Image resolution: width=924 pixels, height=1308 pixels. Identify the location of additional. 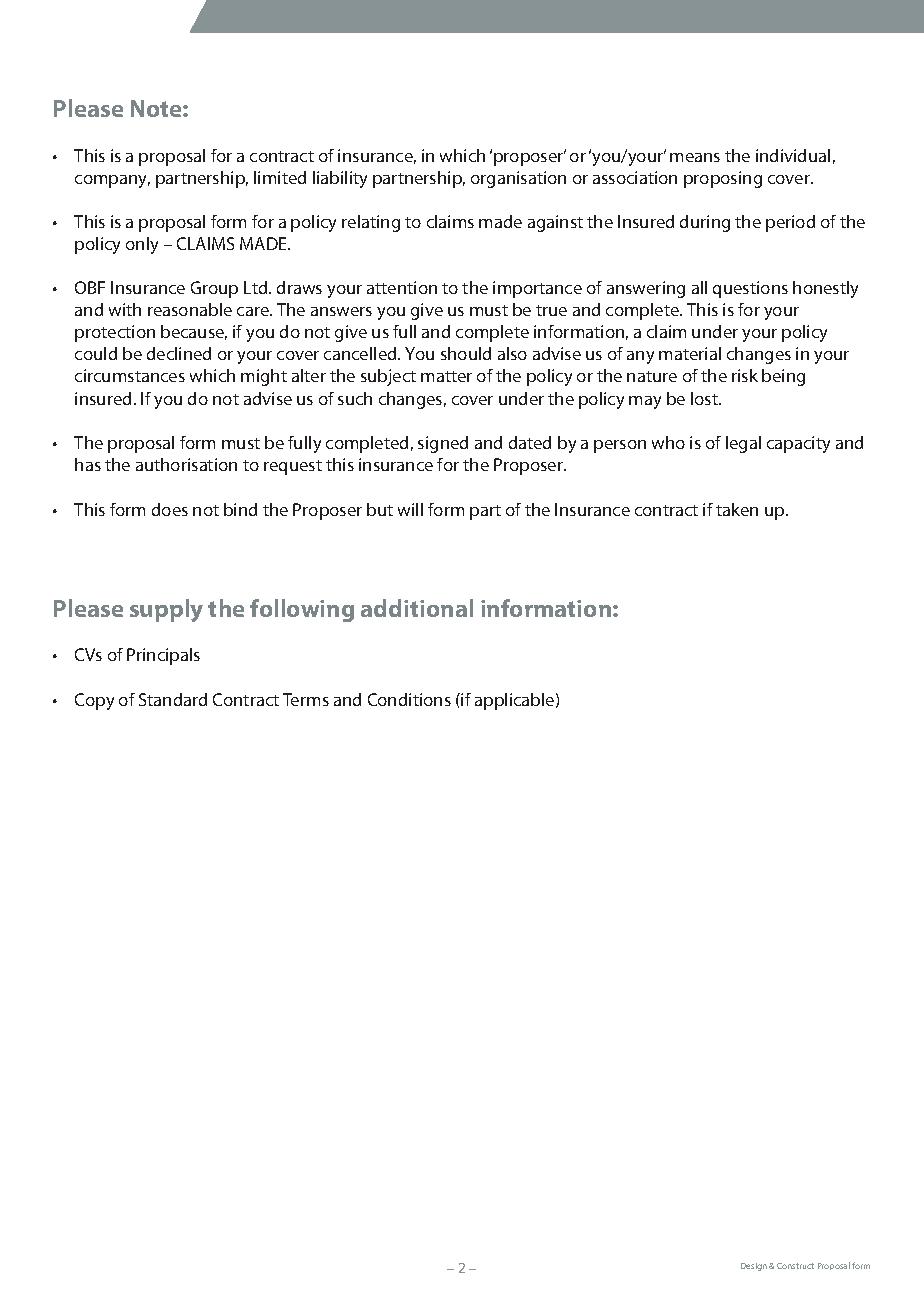
(417, 608).
